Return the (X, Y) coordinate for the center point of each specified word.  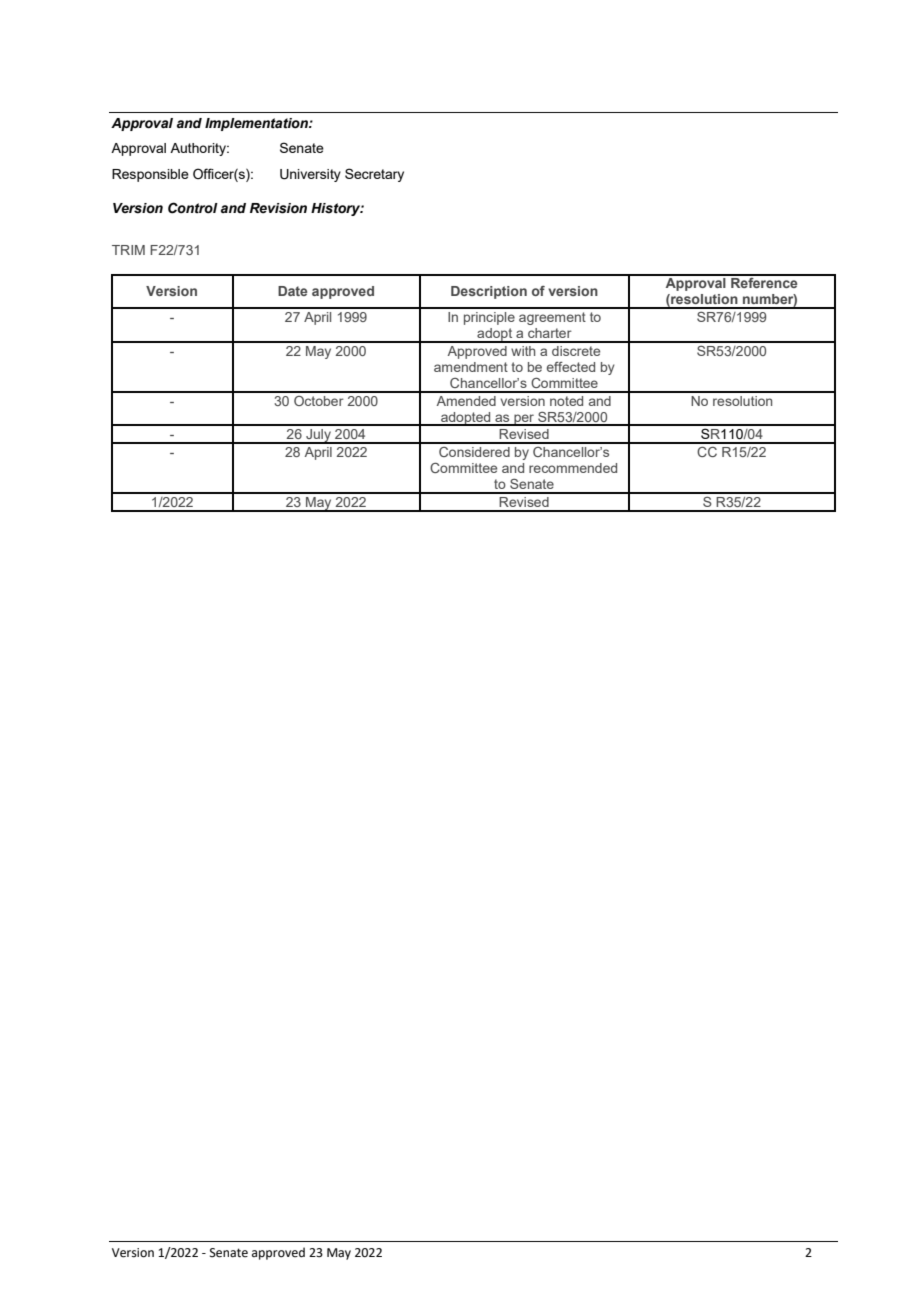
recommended (573, 468)
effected (571, 367)
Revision (278, 208)
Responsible (150, 175)
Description (489, 292)
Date (292, 291)
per (524, 420)
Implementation (257, 124)
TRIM (128, 250)
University (310, 175)
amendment (471, 367)
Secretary (374, 175)
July (318, 436)
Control (193, 208)
